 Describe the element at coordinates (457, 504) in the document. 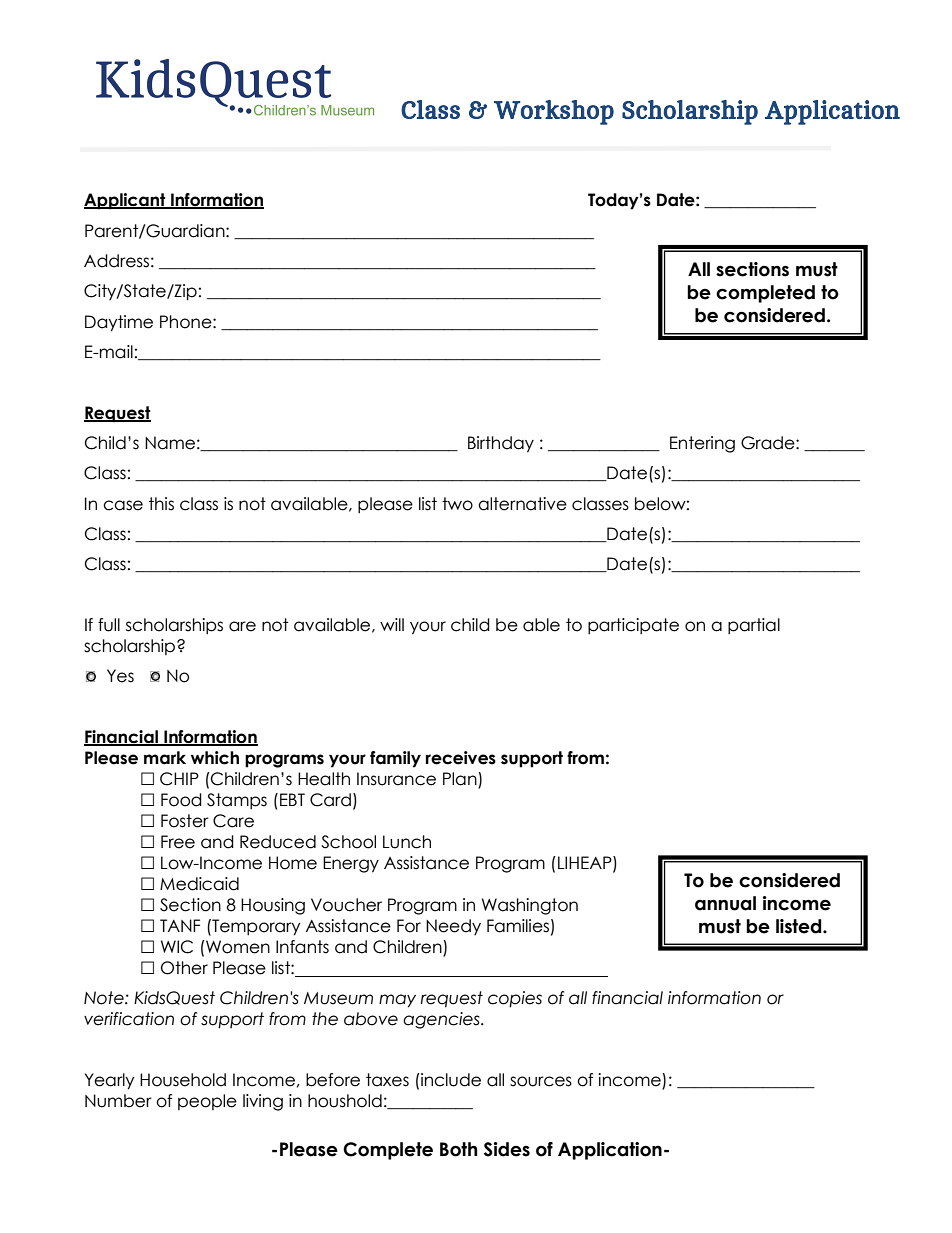

I see `two` at that location.
